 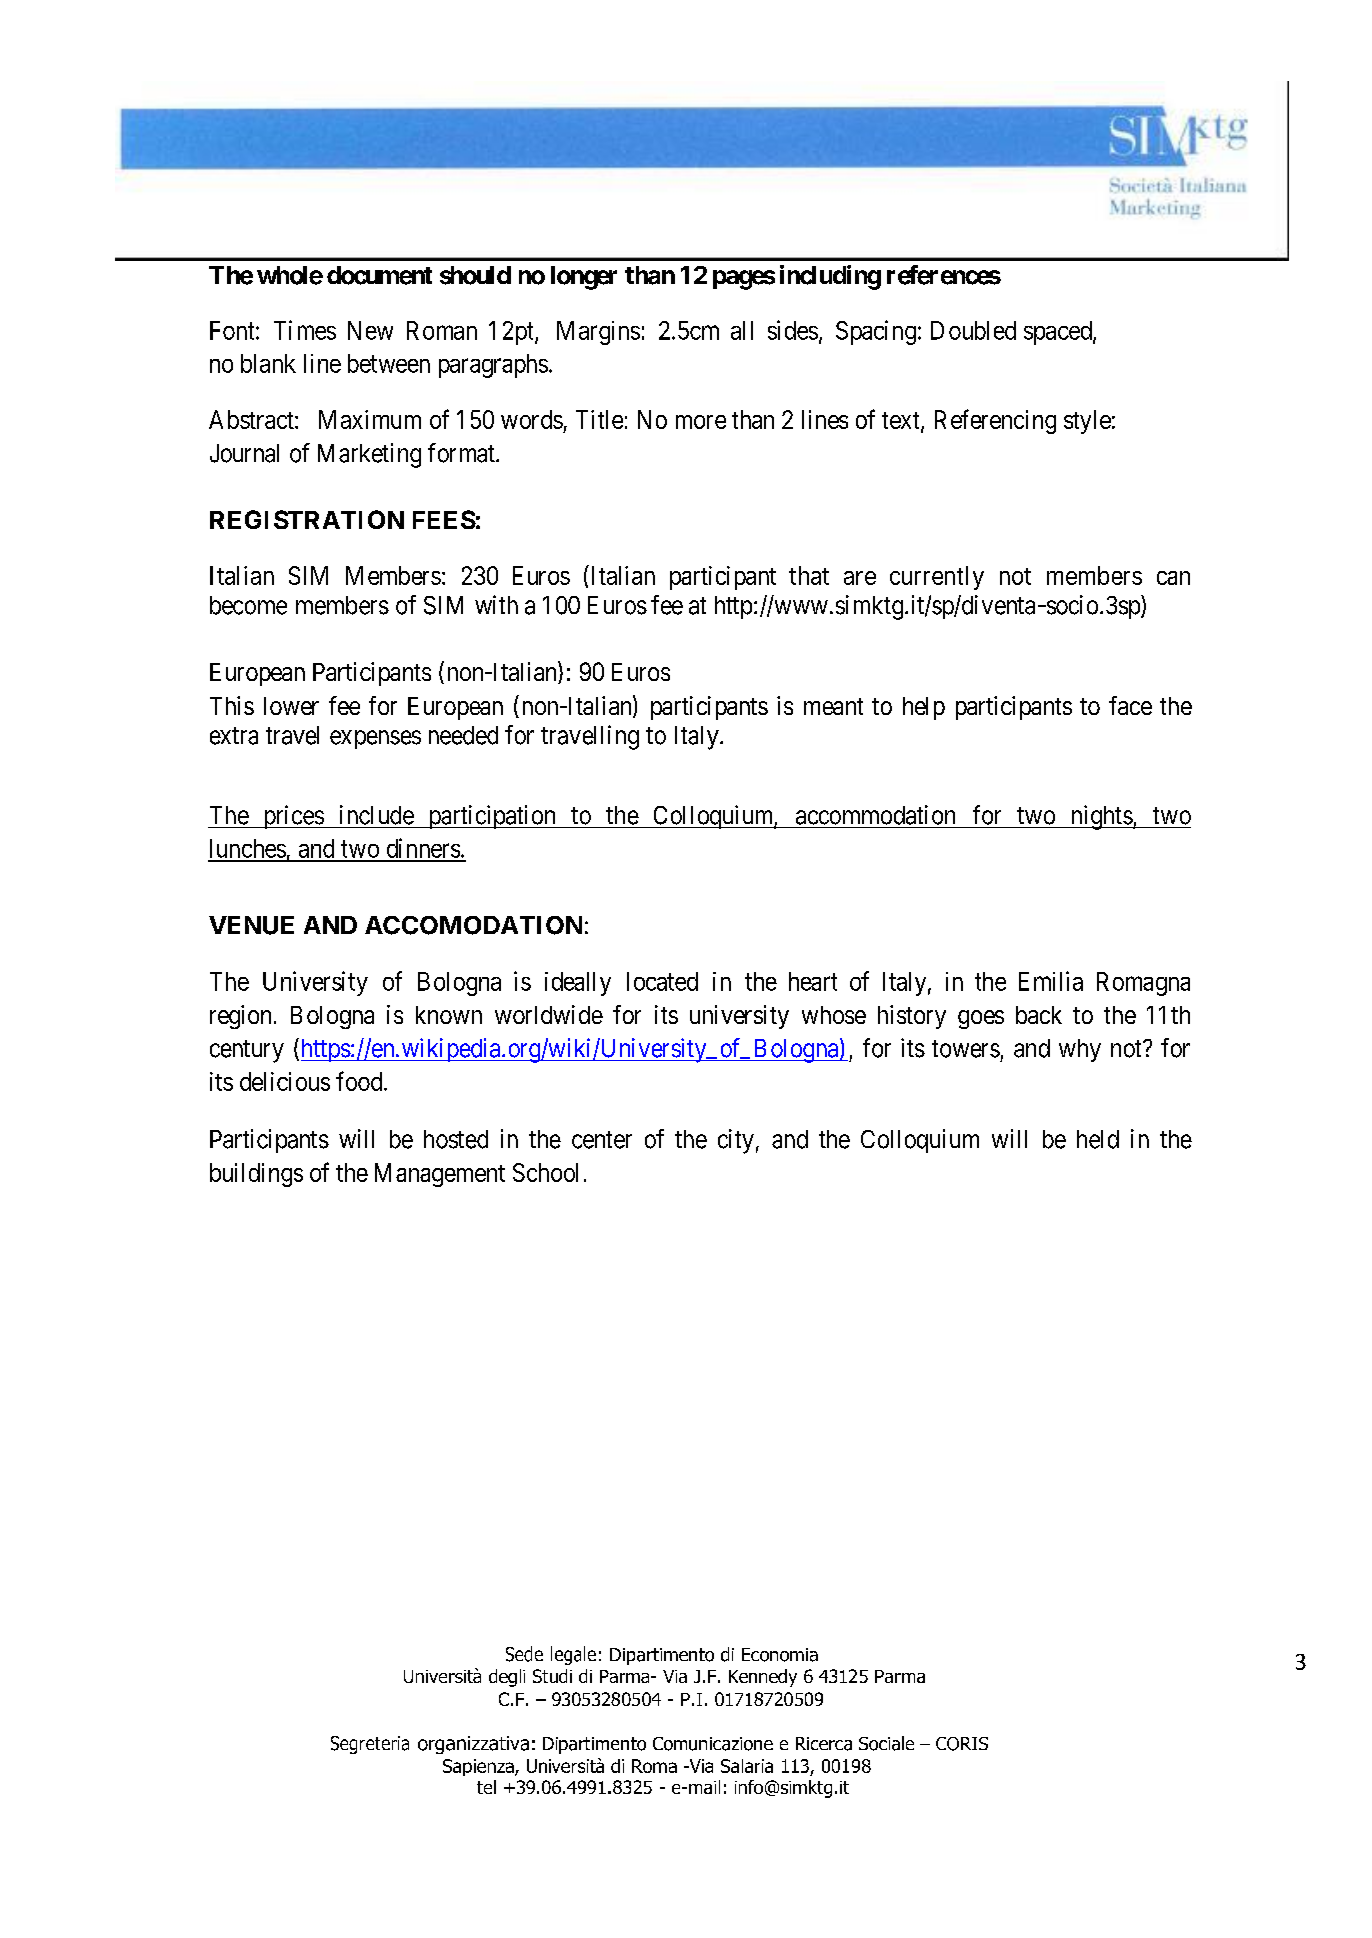 I want to click on located, so click(x=662, y=981).
